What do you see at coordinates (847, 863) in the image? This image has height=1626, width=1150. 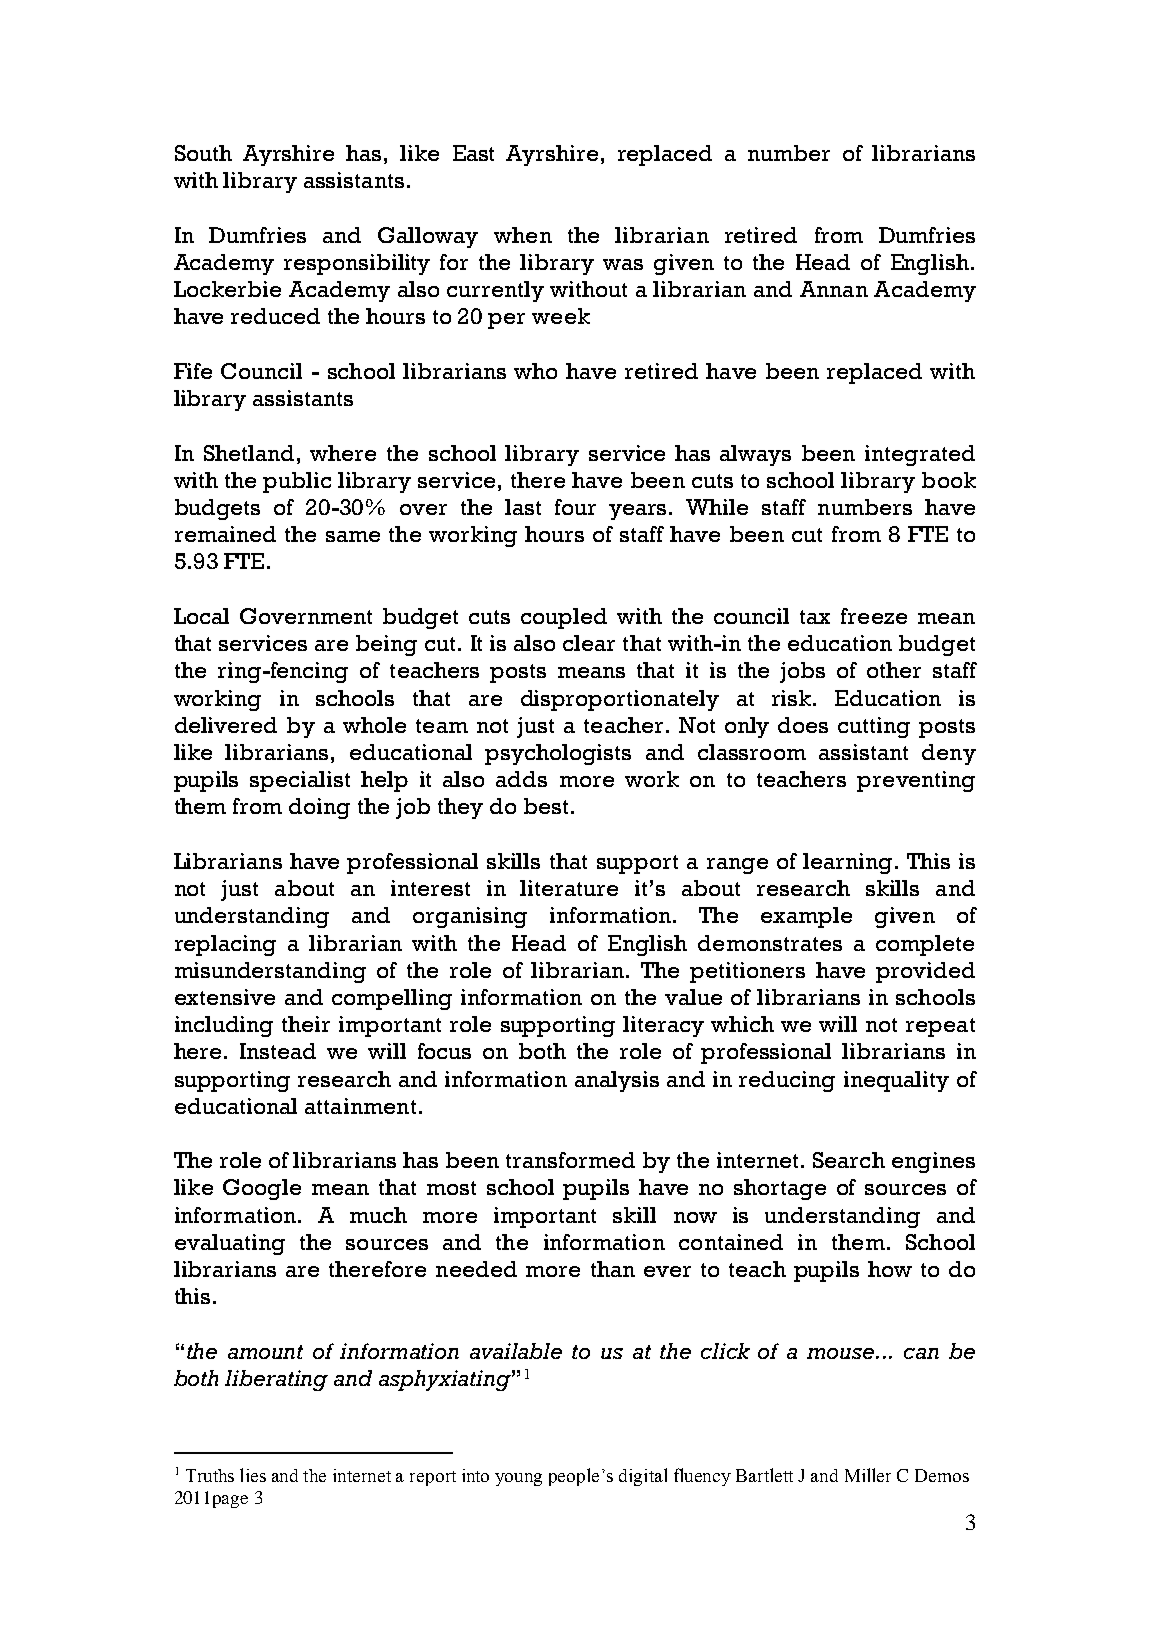 I see `learning` at bounding box center [847, 863].
